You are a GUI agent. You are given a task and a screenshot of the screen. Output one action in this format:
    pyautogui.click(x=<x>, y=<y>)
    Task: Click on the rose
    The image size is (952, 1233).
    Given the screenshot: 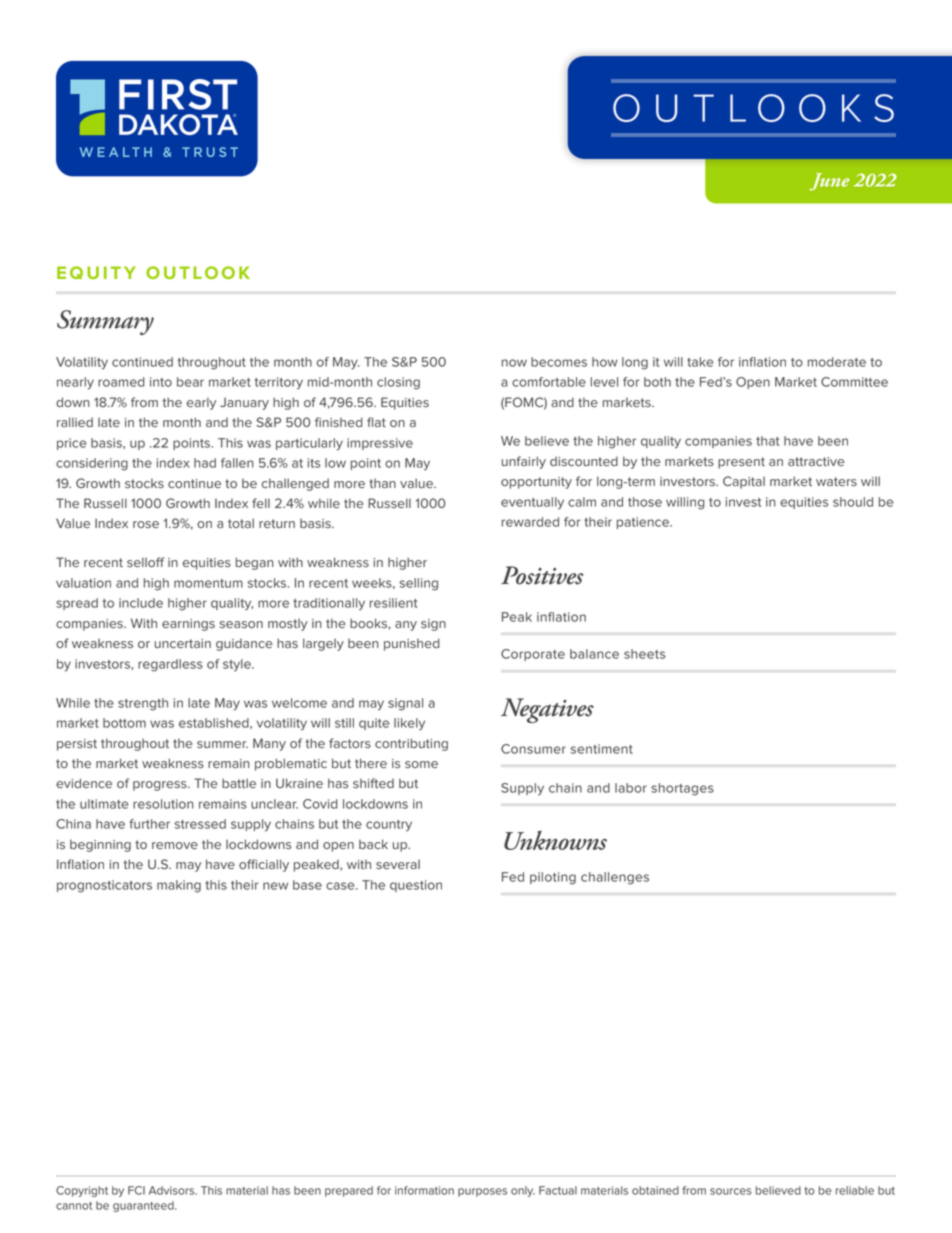 What is the action you would take?
    pyautogui.click(x=146, y=524)
